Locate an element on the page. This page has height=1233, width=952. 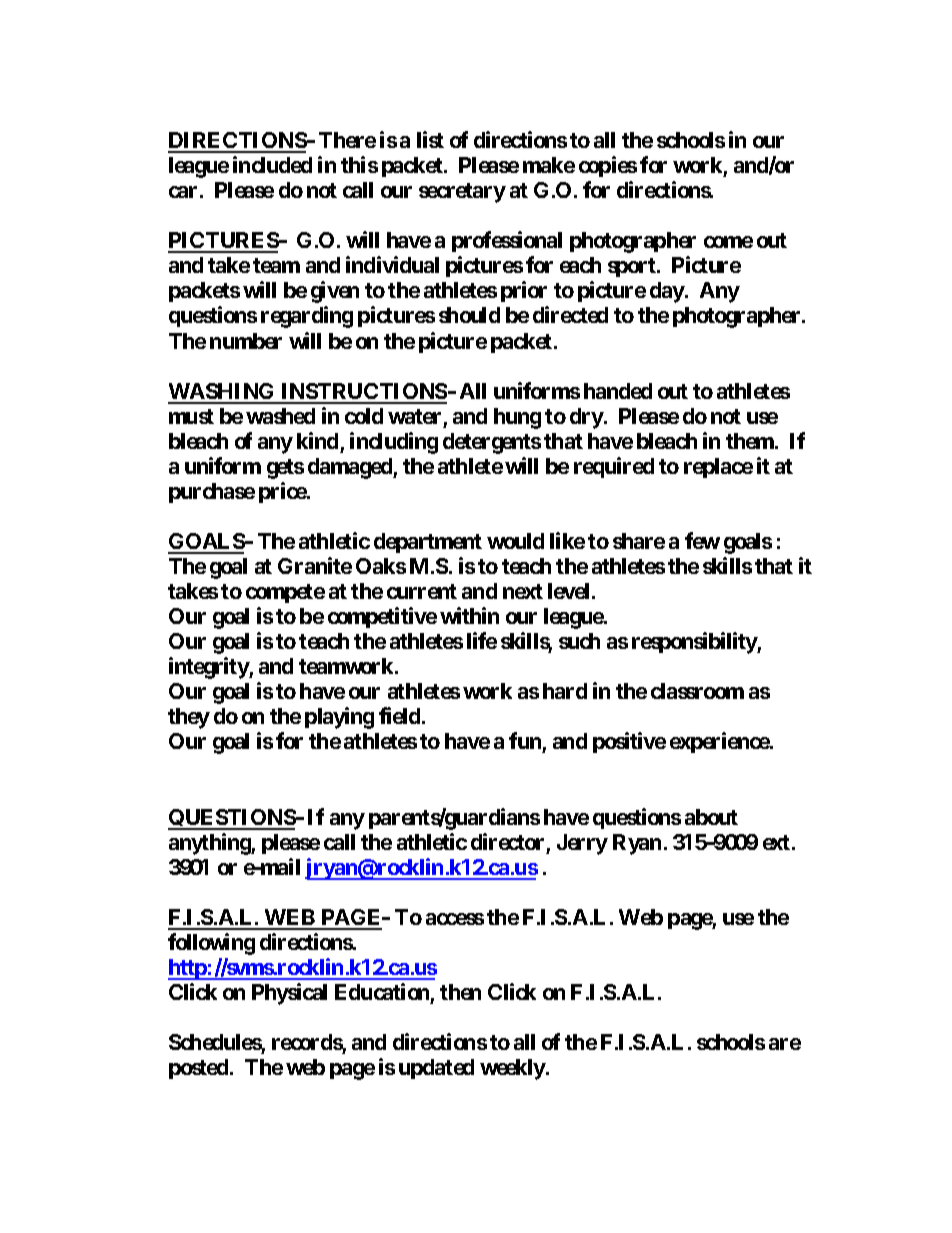
updated is located at coordinates (436, 1069).
